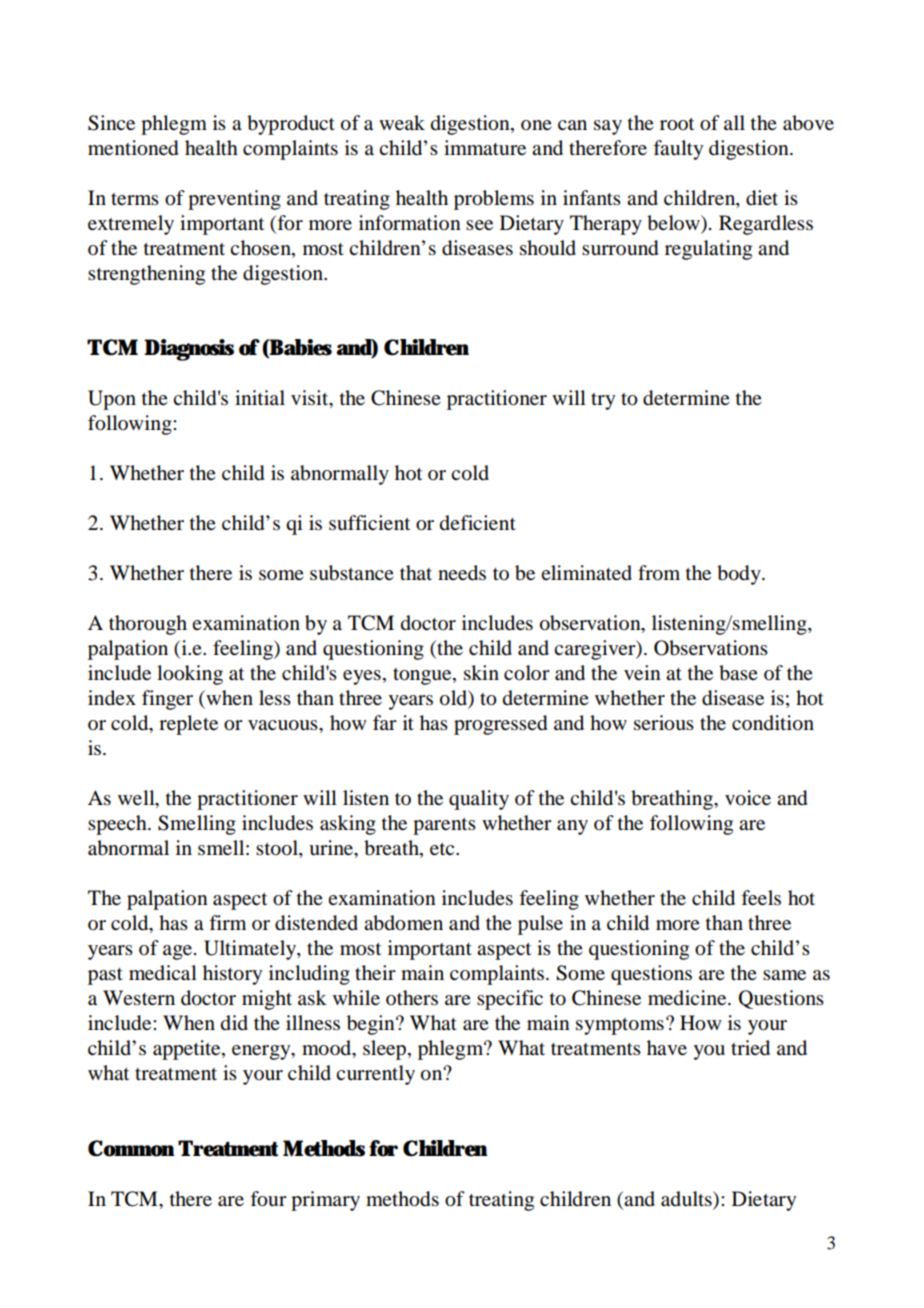  What do you see at coordinates (740, 575) in the screenshot?
I see `body` at bounding box center [740, 575].
